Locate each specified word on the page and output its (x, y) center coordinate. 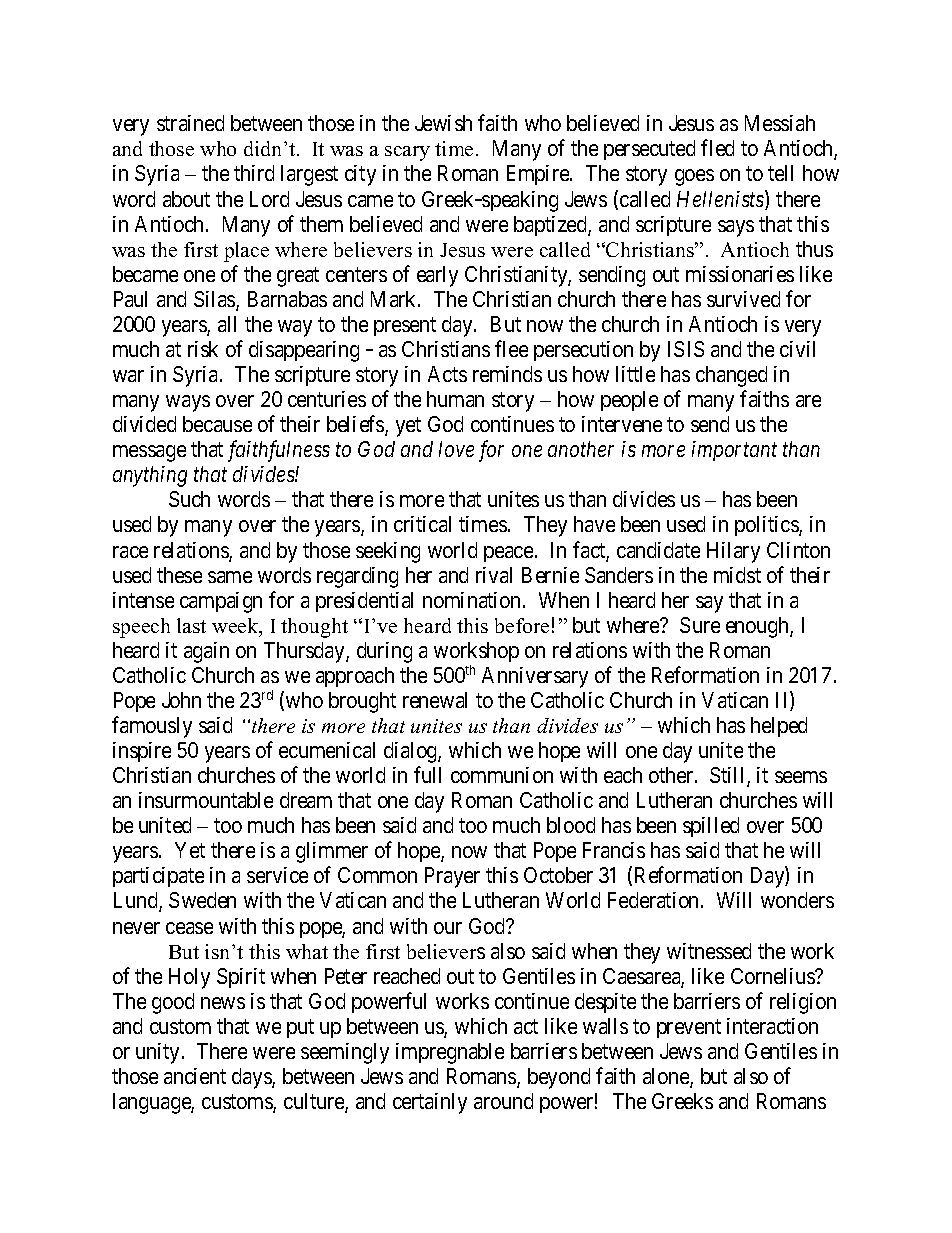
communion (502, 775)
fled (717, 148)
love (456, 449)
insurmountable (206, 800)
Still (729, 776)
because (217, 424)
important (734, 451)
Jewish (443, 123)
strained (190, 123)
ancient (195, 1076)
